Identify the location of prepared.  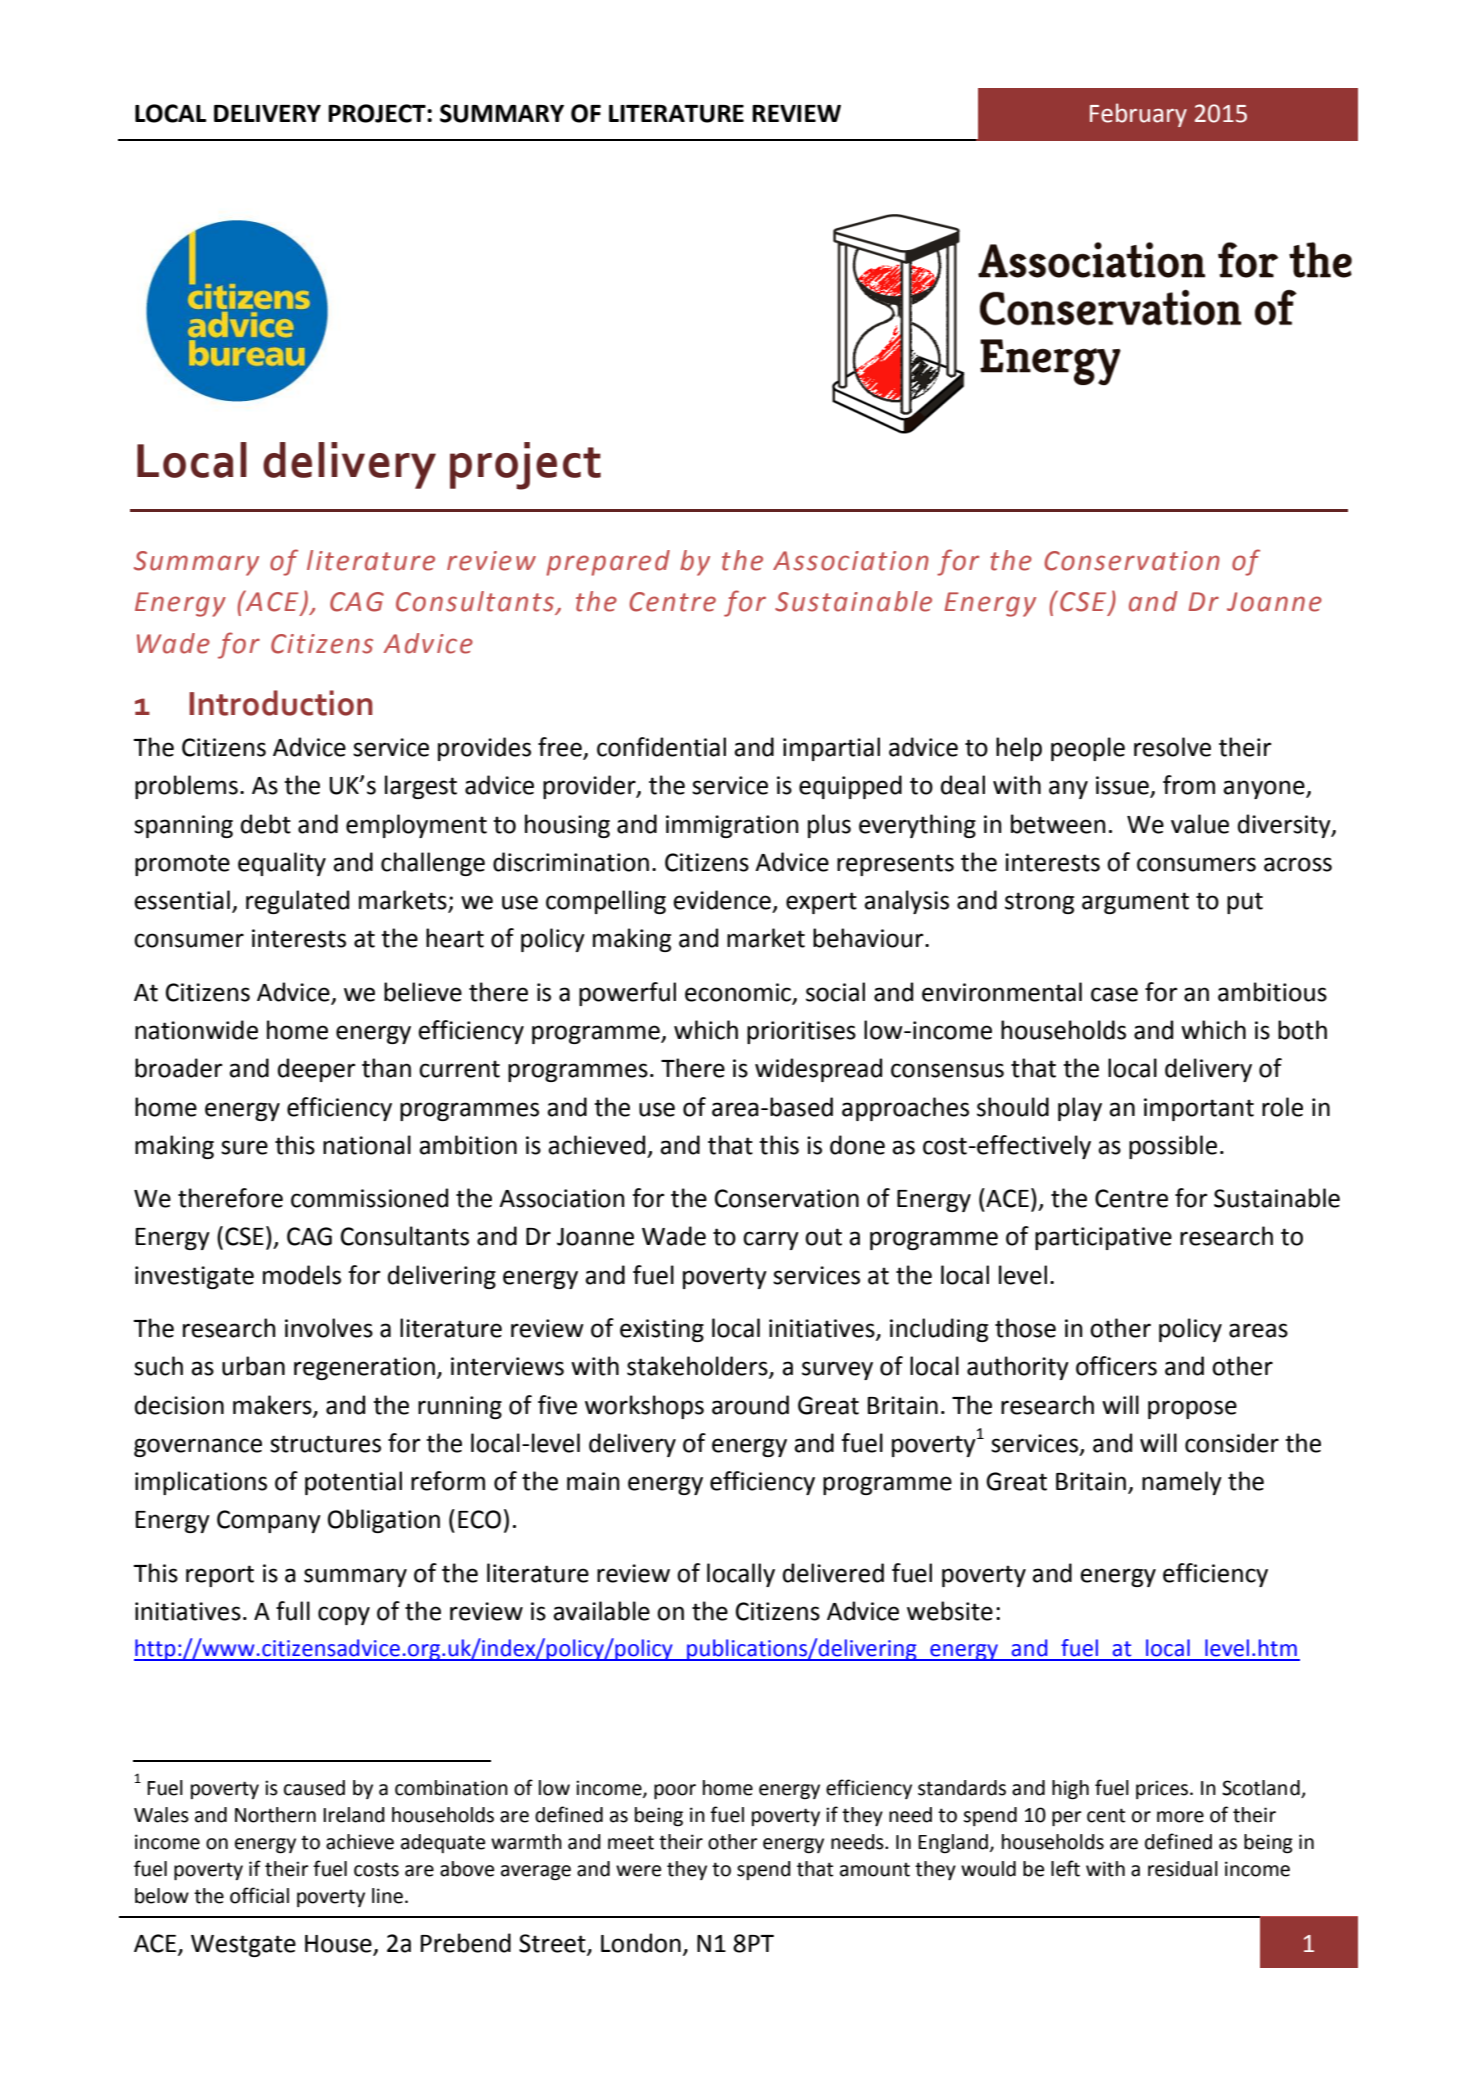
(608, 563).
